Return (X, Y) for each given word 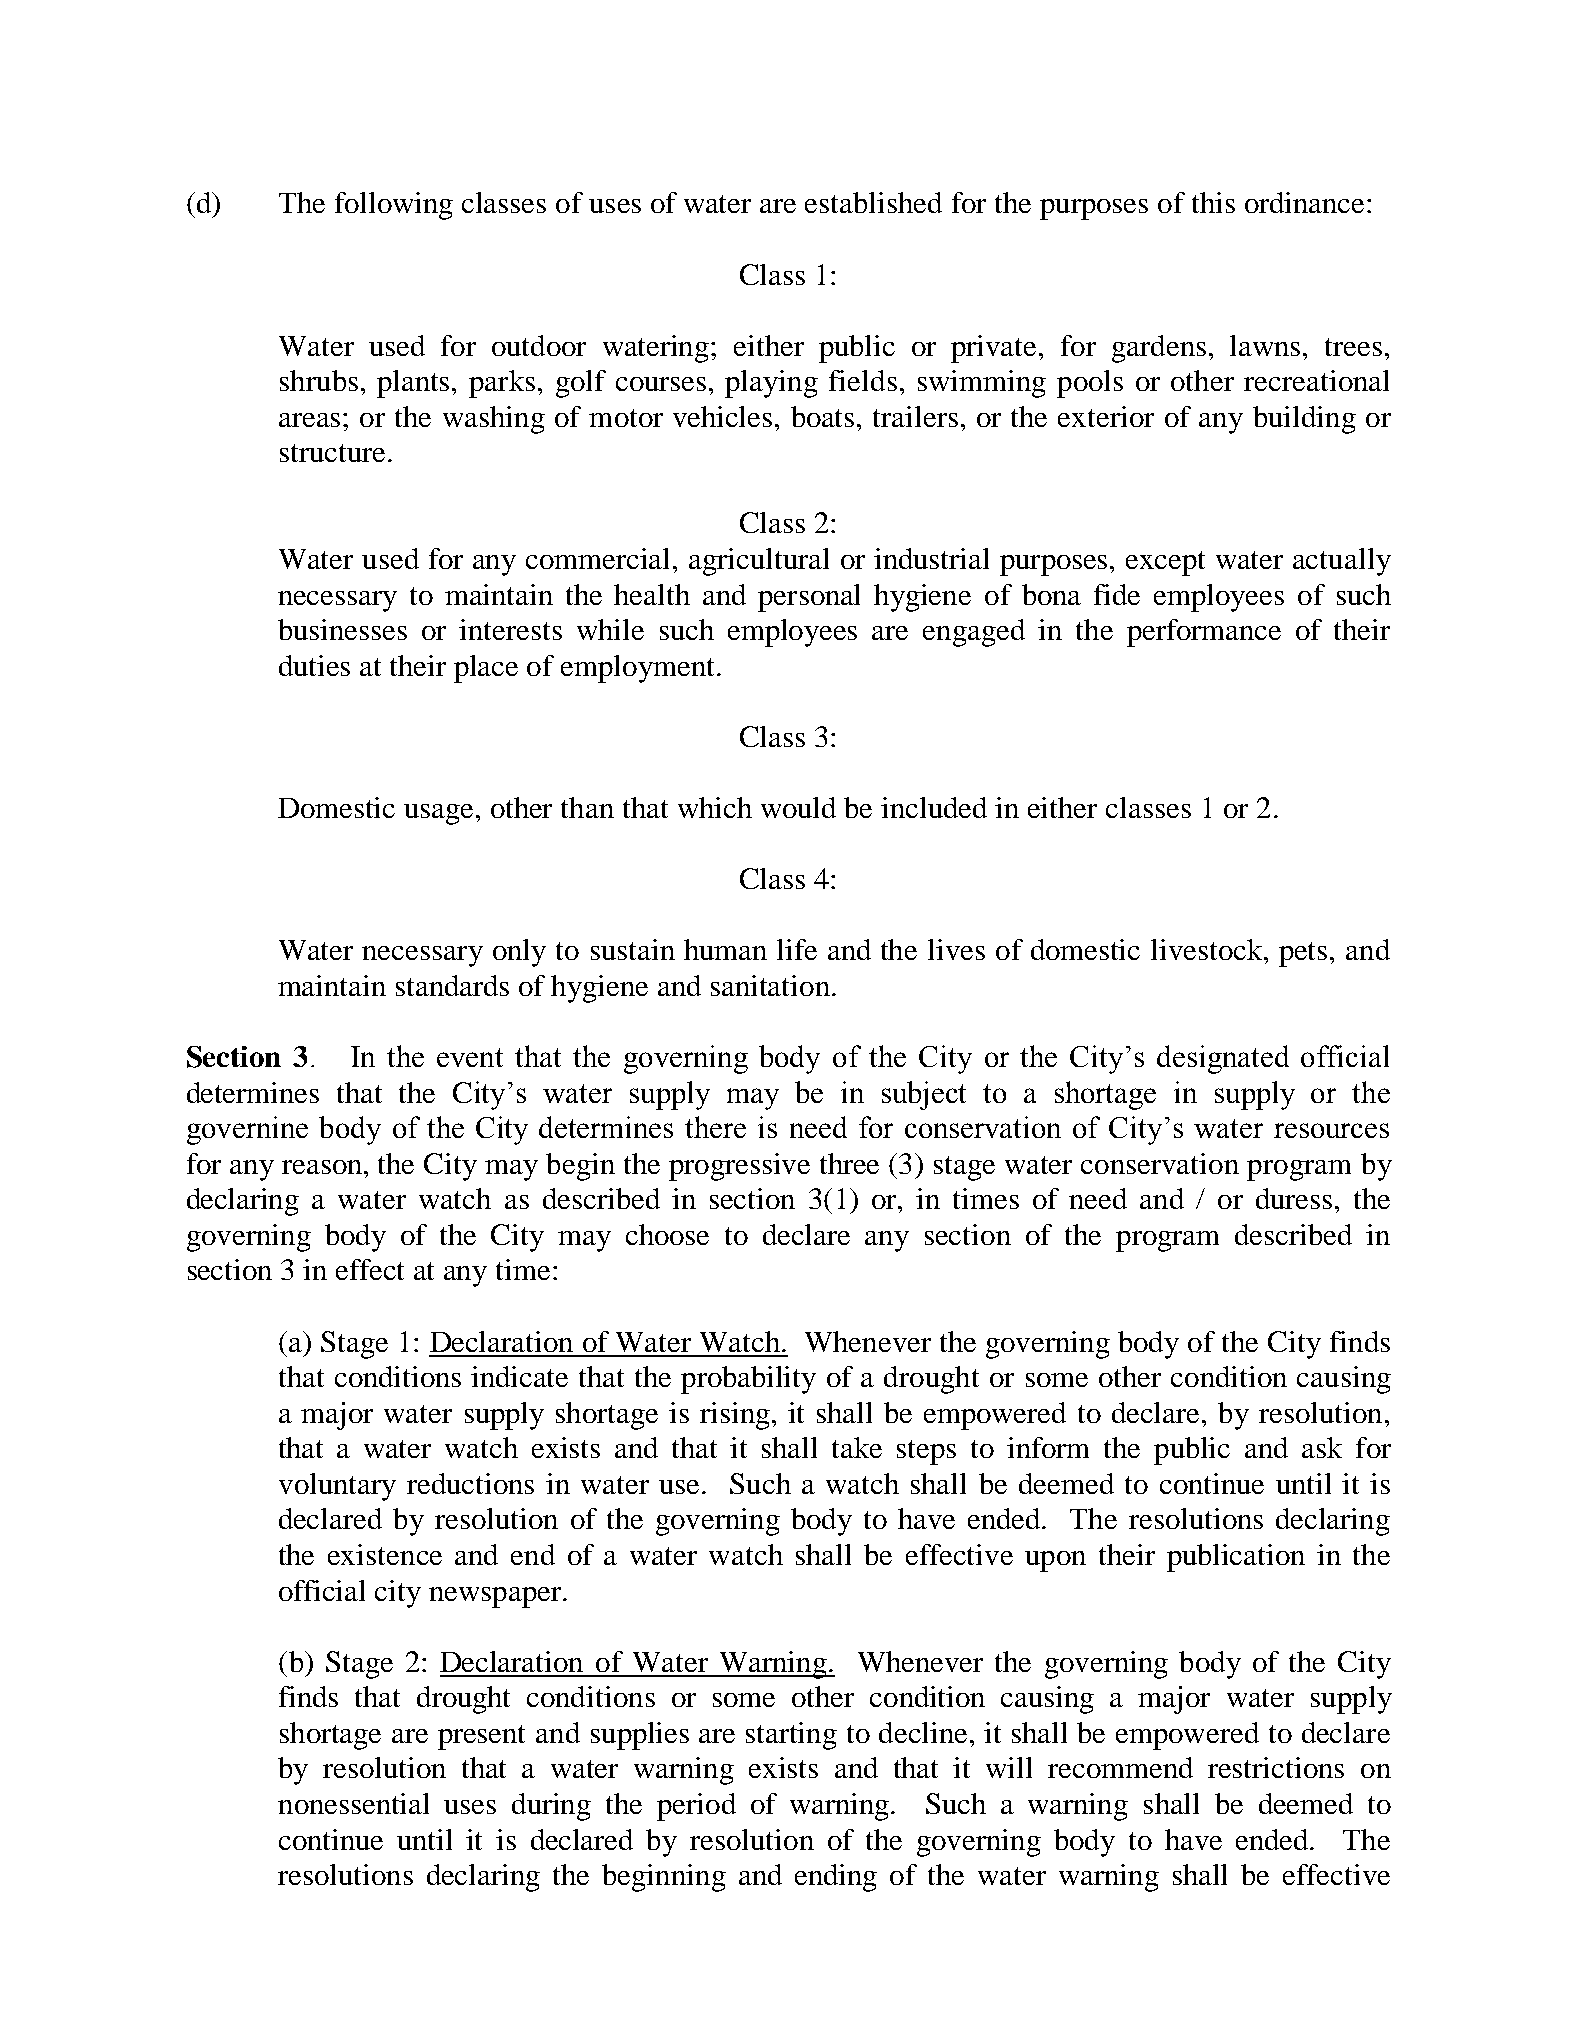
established (873, 202)
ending (836, 1878)
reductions (470, 1483)
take (857, 1447)
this (1213, 202)
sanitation (770, 985)
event (470, 1057)
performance (1204, 633)
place (486, 669)
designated (1223, 1059)
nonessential (353, 1803)
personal (809, 598)
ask (1322, 1447)
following (394, 206)
